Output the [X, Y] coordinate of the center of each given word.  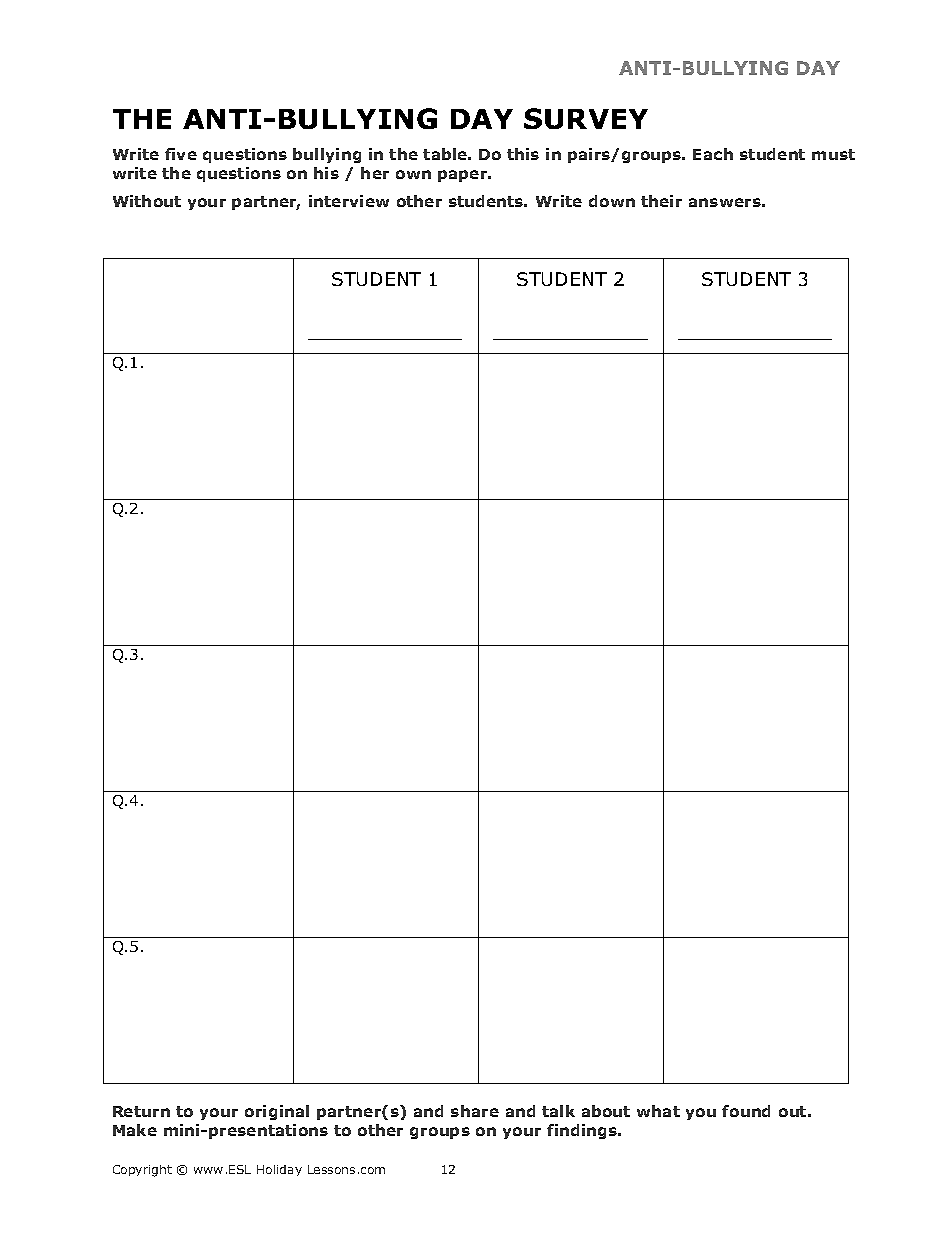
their [661, 201]
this [523, 154]
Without [147, 201]
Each [713, 154]
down [612, 201]
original [277, 1112]
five [181, 154]
